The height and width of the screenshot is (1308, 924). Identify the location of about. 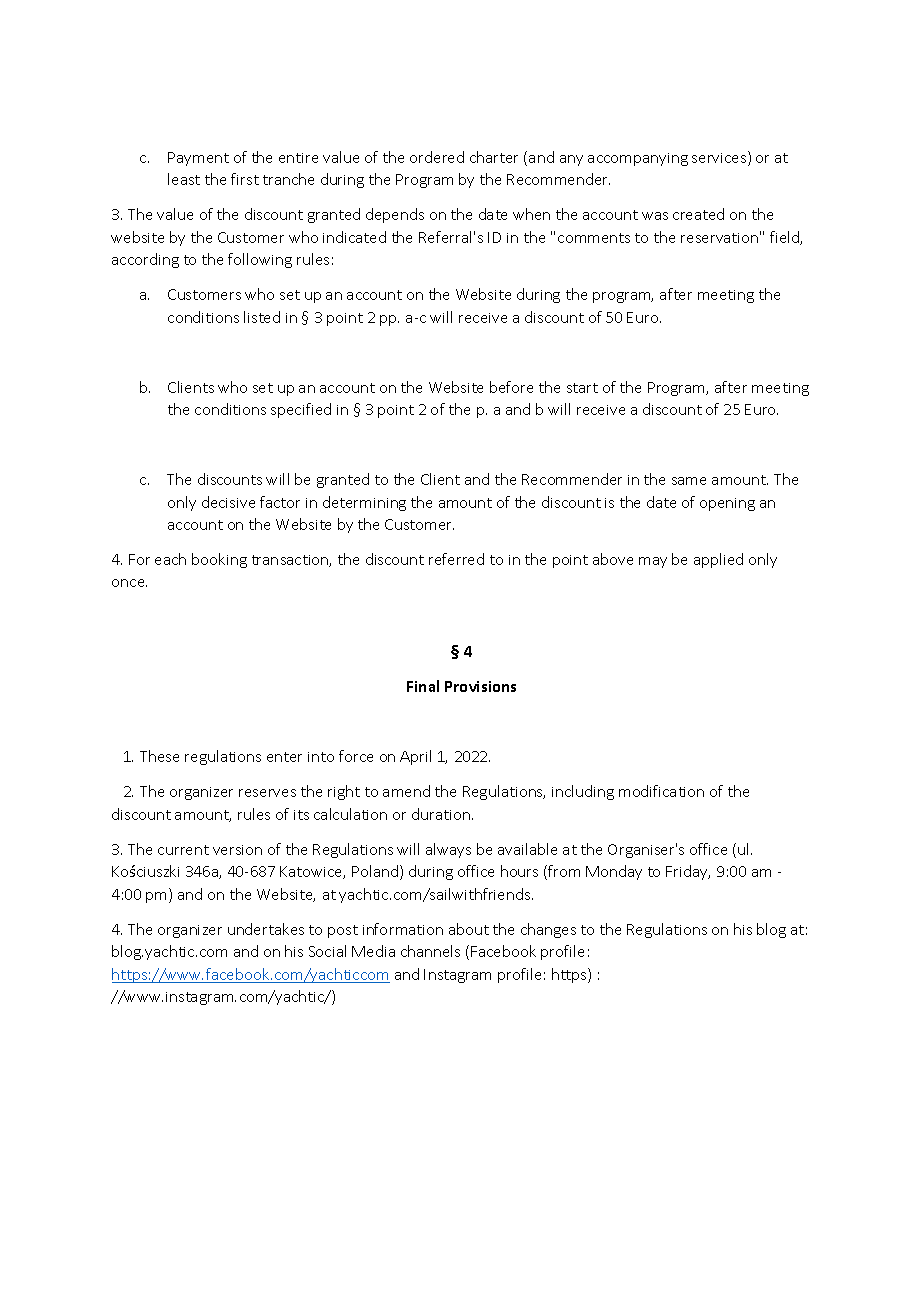
(469, 929).
